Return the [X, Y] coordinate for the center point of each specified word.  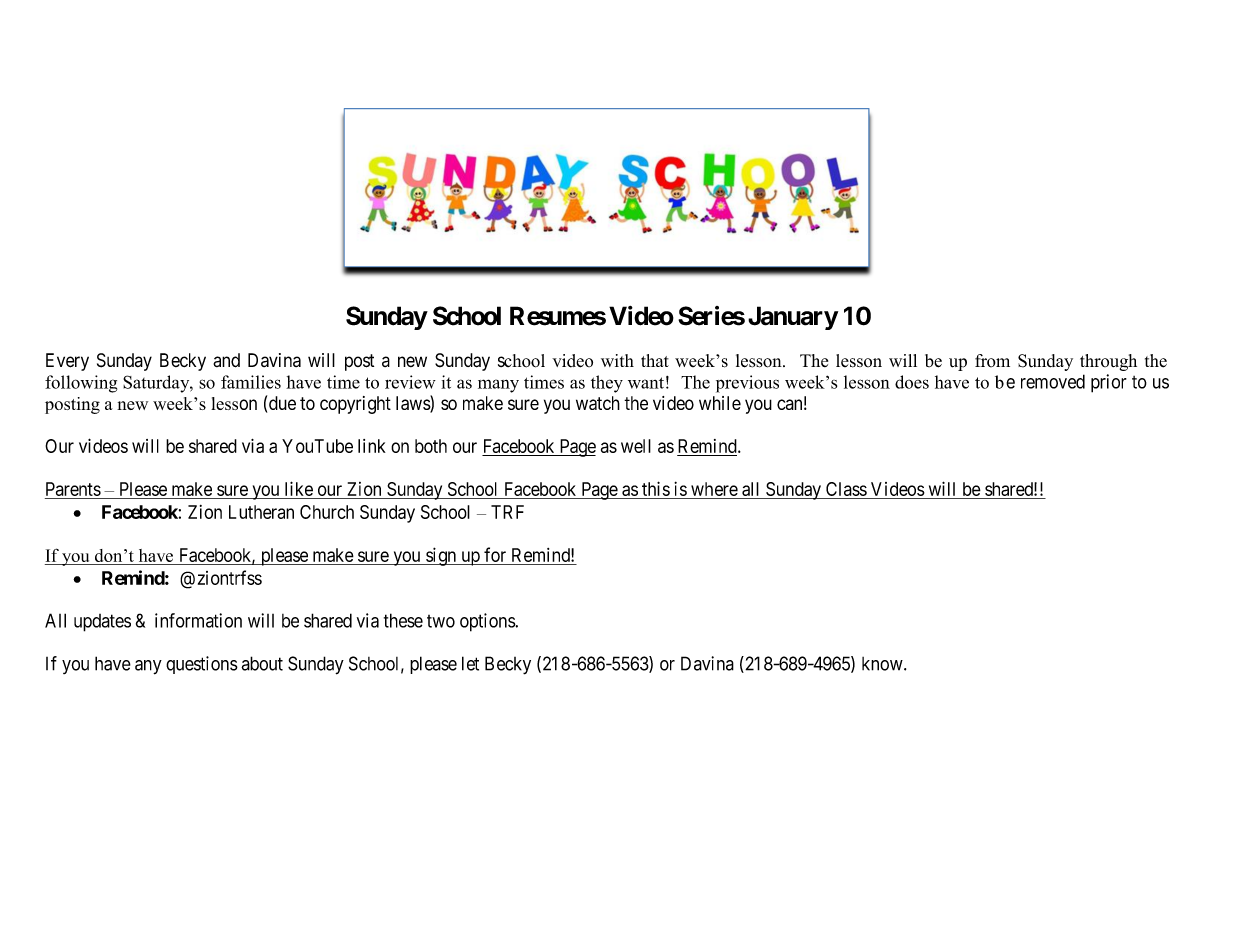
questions [202, 665]
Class [846, 489]
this [656, 488]
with [617, 360]
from [992, 360]
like [299, 488]
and [226, 360]
